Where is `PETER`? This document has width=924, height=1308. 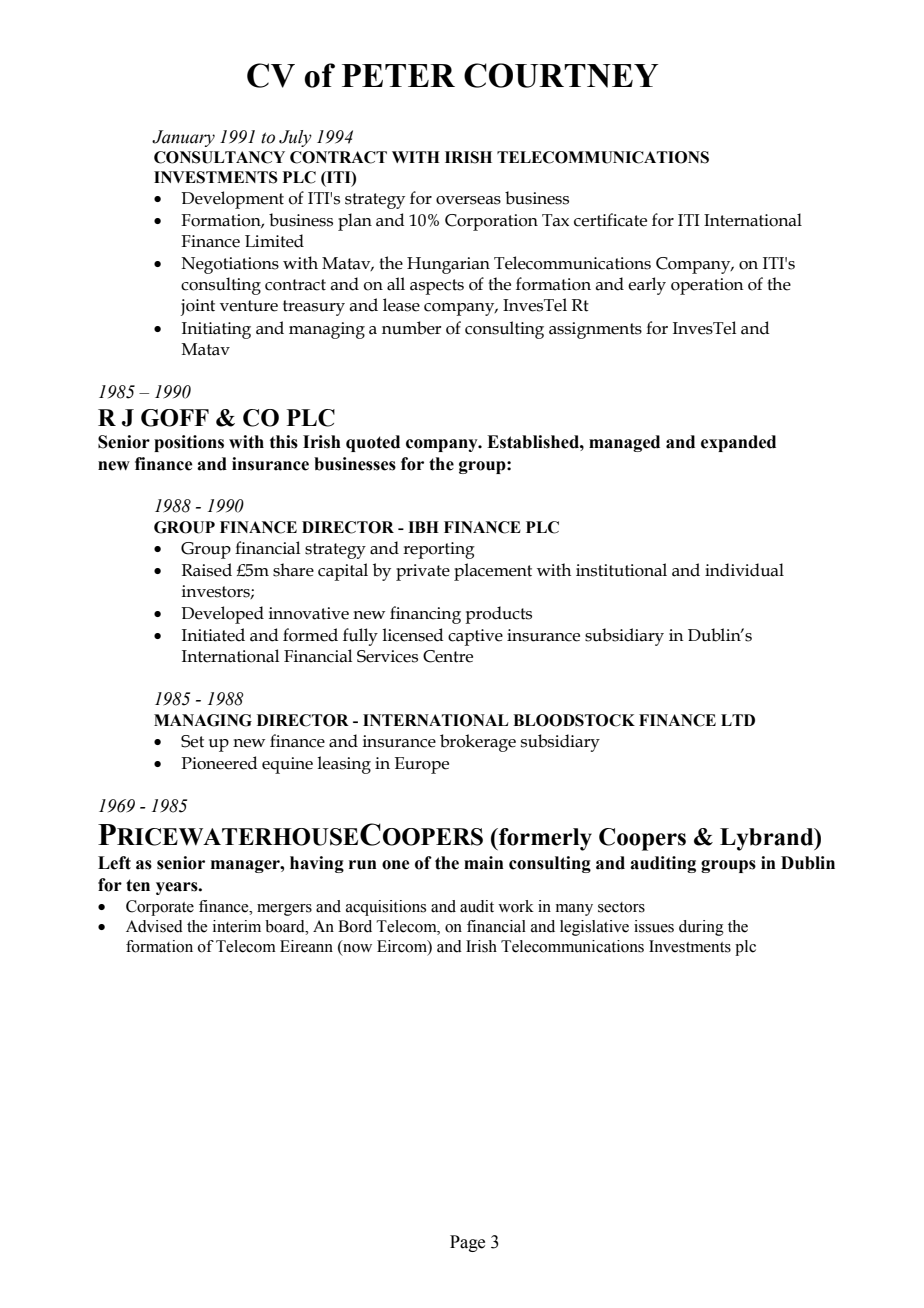
PETER is located at coordinates (398, 75).
